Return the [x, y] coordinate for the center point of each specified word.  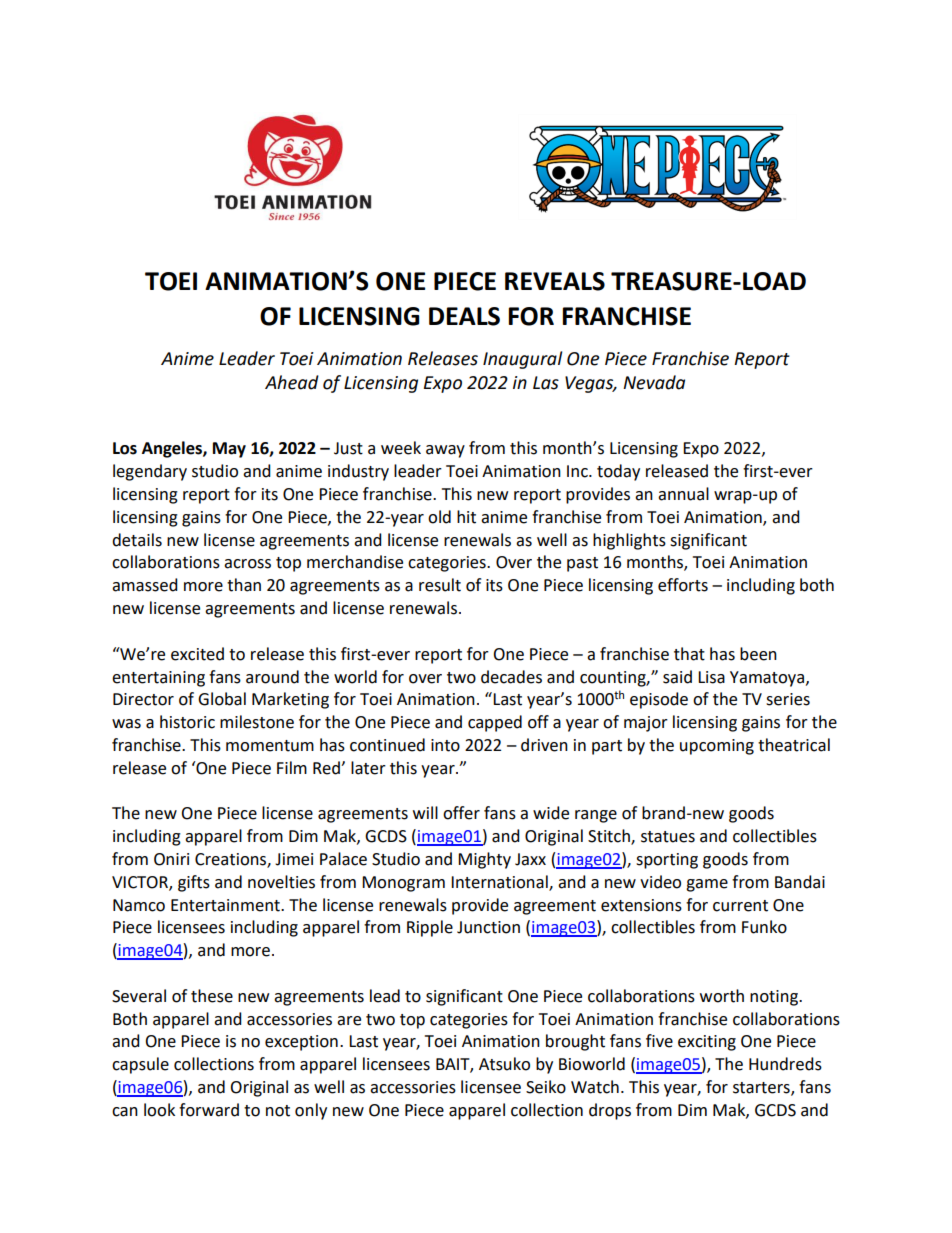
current [740, 906]
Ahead [292, 382]
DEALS [464, 316]
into [445, 745]
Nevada [654, 382]
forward [209, 1110]
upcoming [717, 747]
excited [197, 654]
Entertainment [226, 905]
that [689, 654]
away [445, 451]
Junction [488, 927]
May [229, 450]
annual [683, 494]
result [440, 585]
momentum [270, 746]
